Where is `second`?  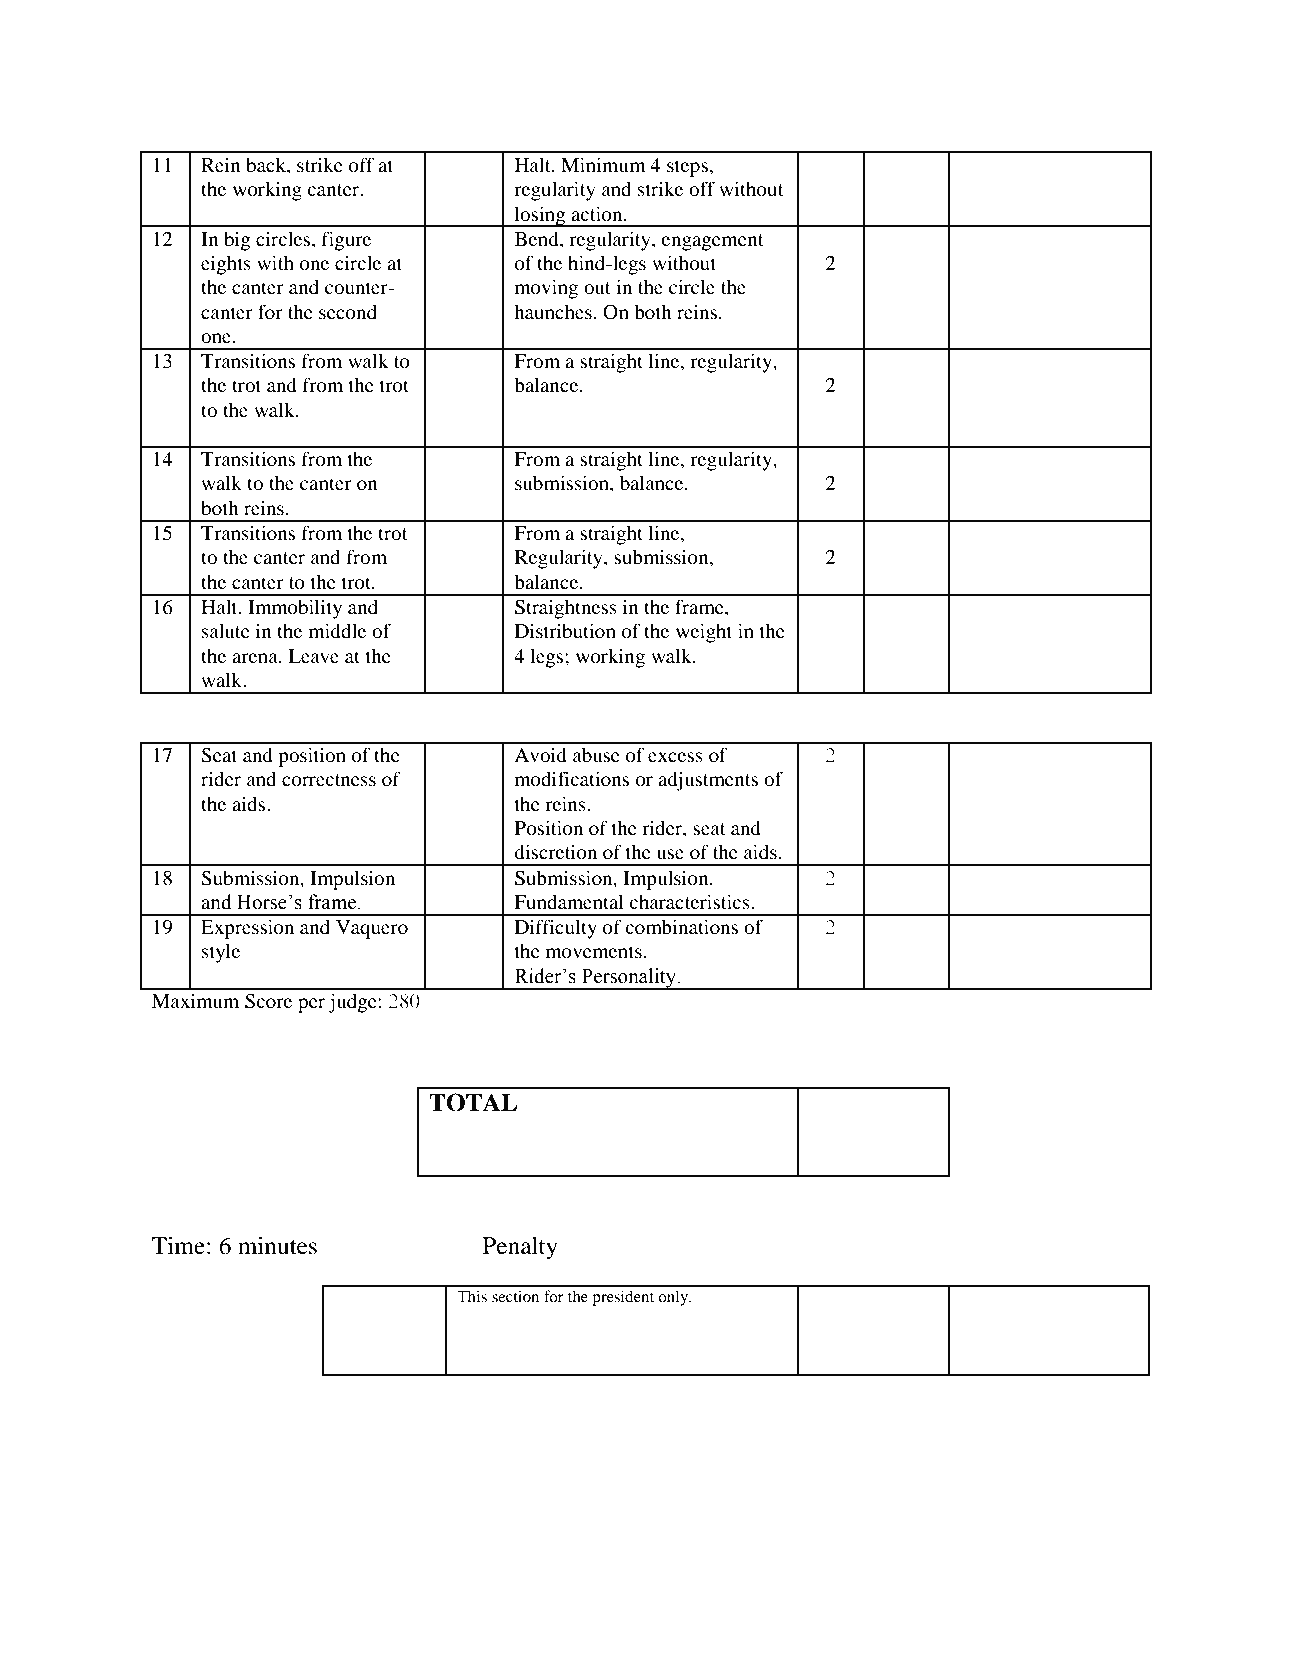 second is located at coordinates (348, 312).
